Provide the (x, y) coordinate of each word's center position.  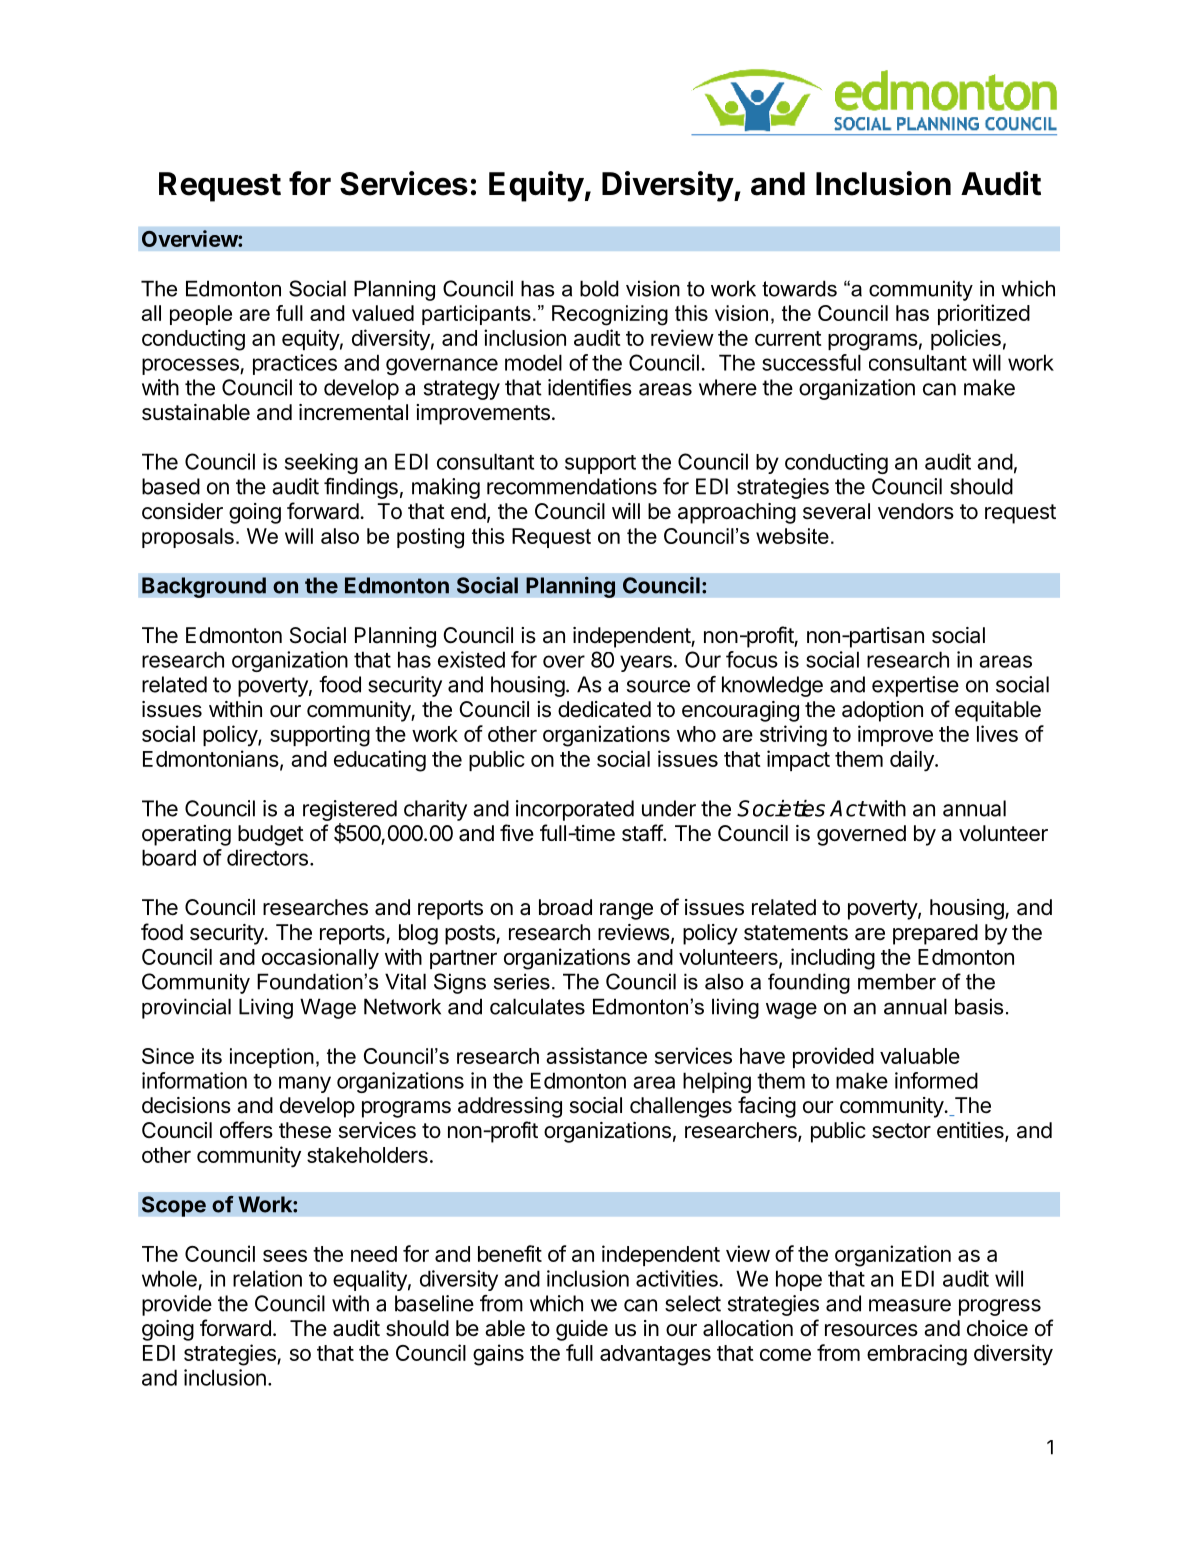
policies (966, 339)
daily (913, 761)
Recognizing (610, 315)
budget (271, 835)
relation (267, 1278)
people (201, 315)
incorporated (575, 810)
